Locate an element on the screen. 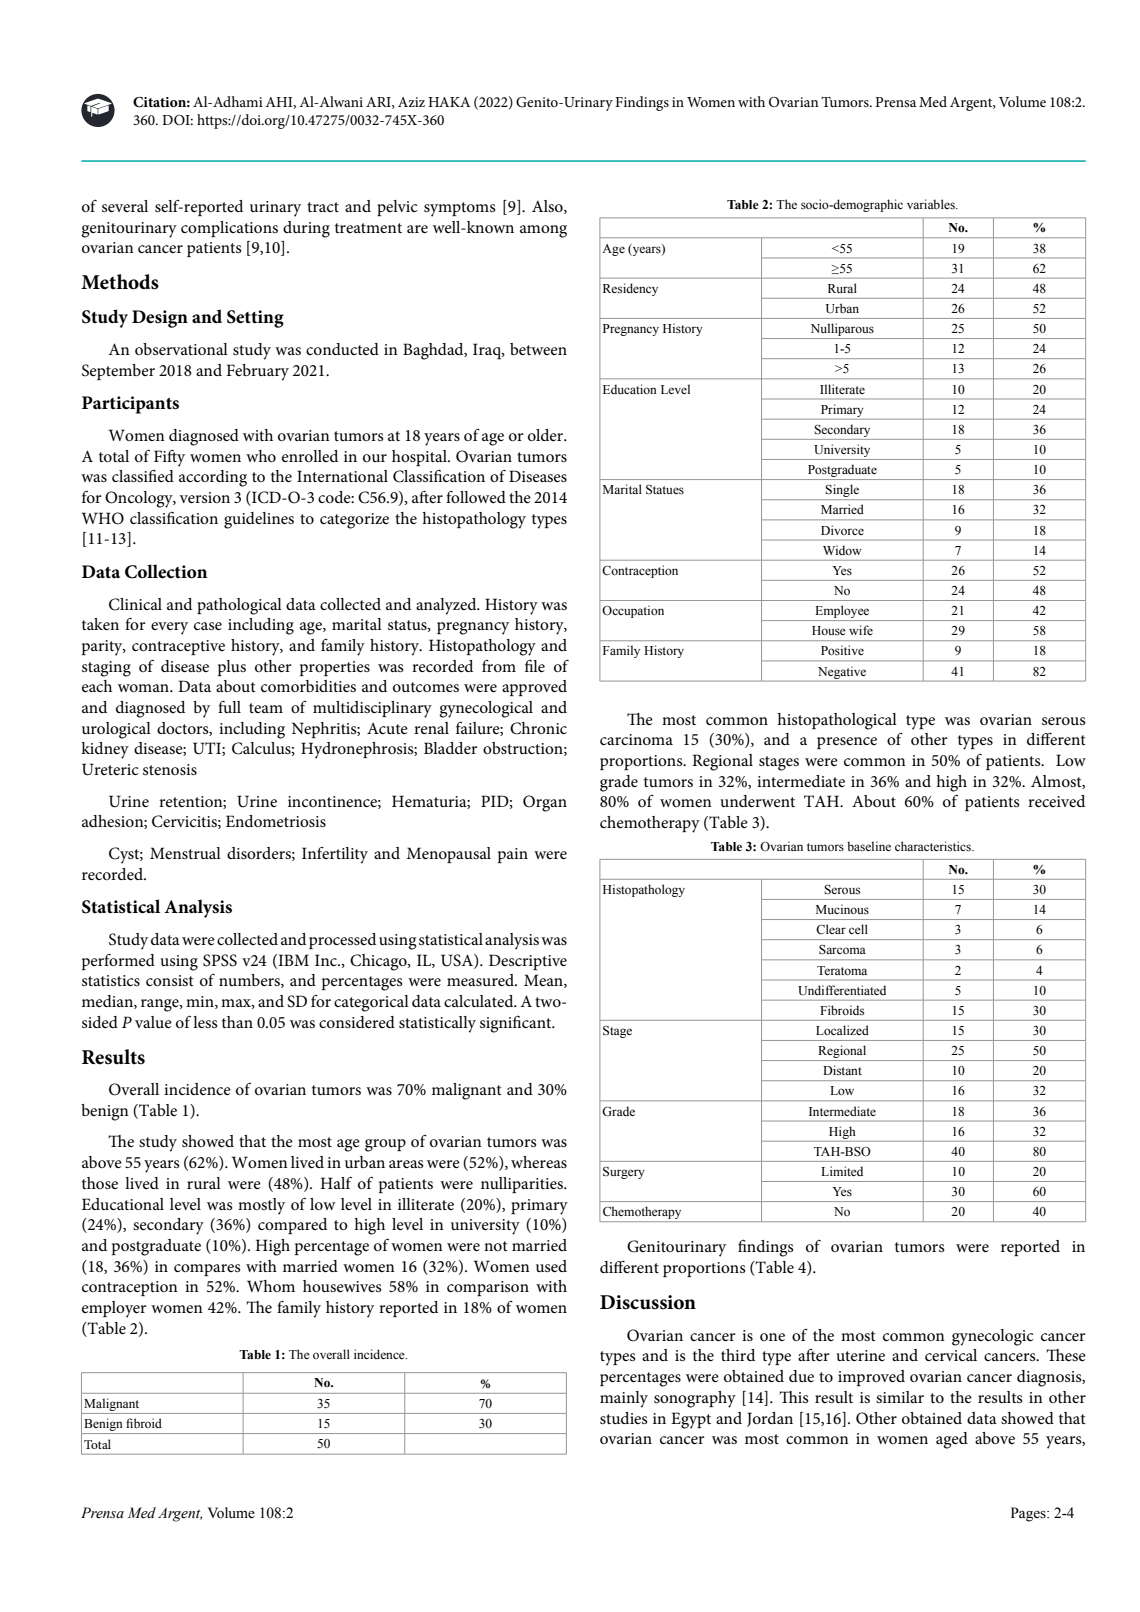 This screenshot has height=1612, width=1140. variables is located at coordinates (932, 204).
